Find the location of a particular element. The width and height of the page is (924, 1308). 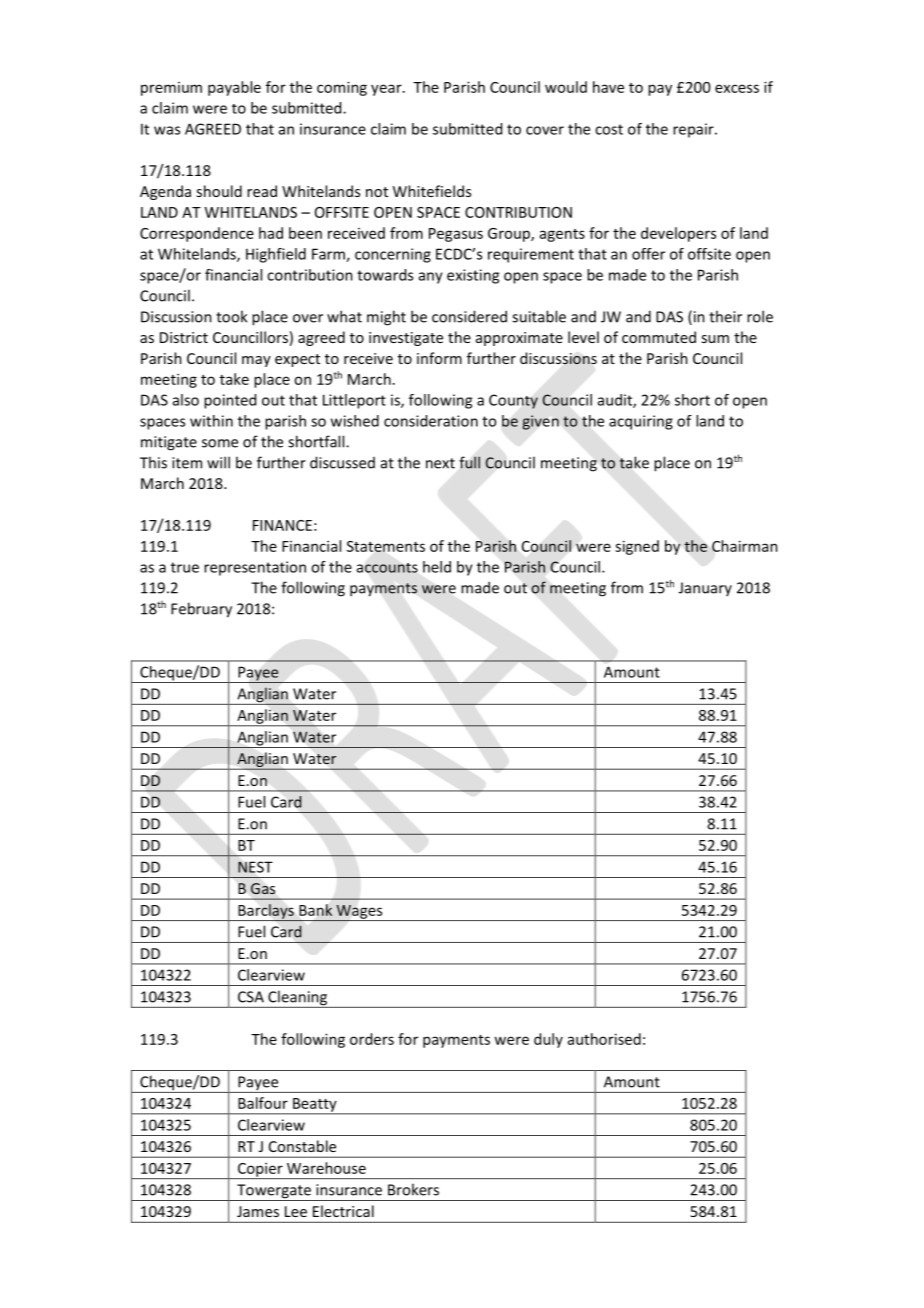

authorised is located at coordinates (604, 1039).
